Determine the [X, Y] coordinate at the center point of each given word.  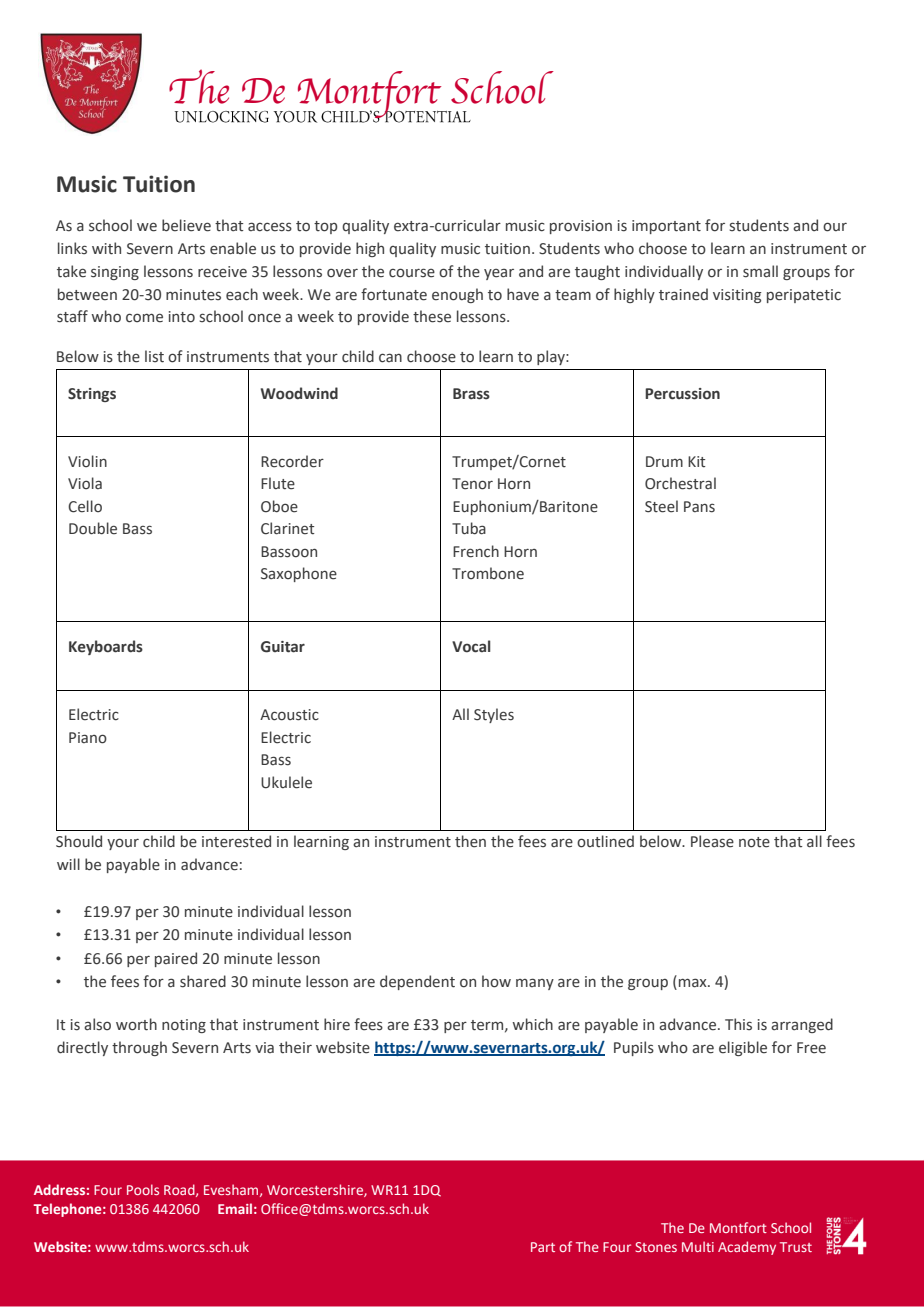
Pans [699, 507]
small [760, 271]
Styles [494, 715]
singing [115, 273]
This [738, 1024]
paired [176, 959]
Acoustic [289, 715]
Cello [85, 506]
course [412, 273]
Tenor [472, 484]
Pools [143, 1189]
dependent [417, 982]
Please [712, 841]
